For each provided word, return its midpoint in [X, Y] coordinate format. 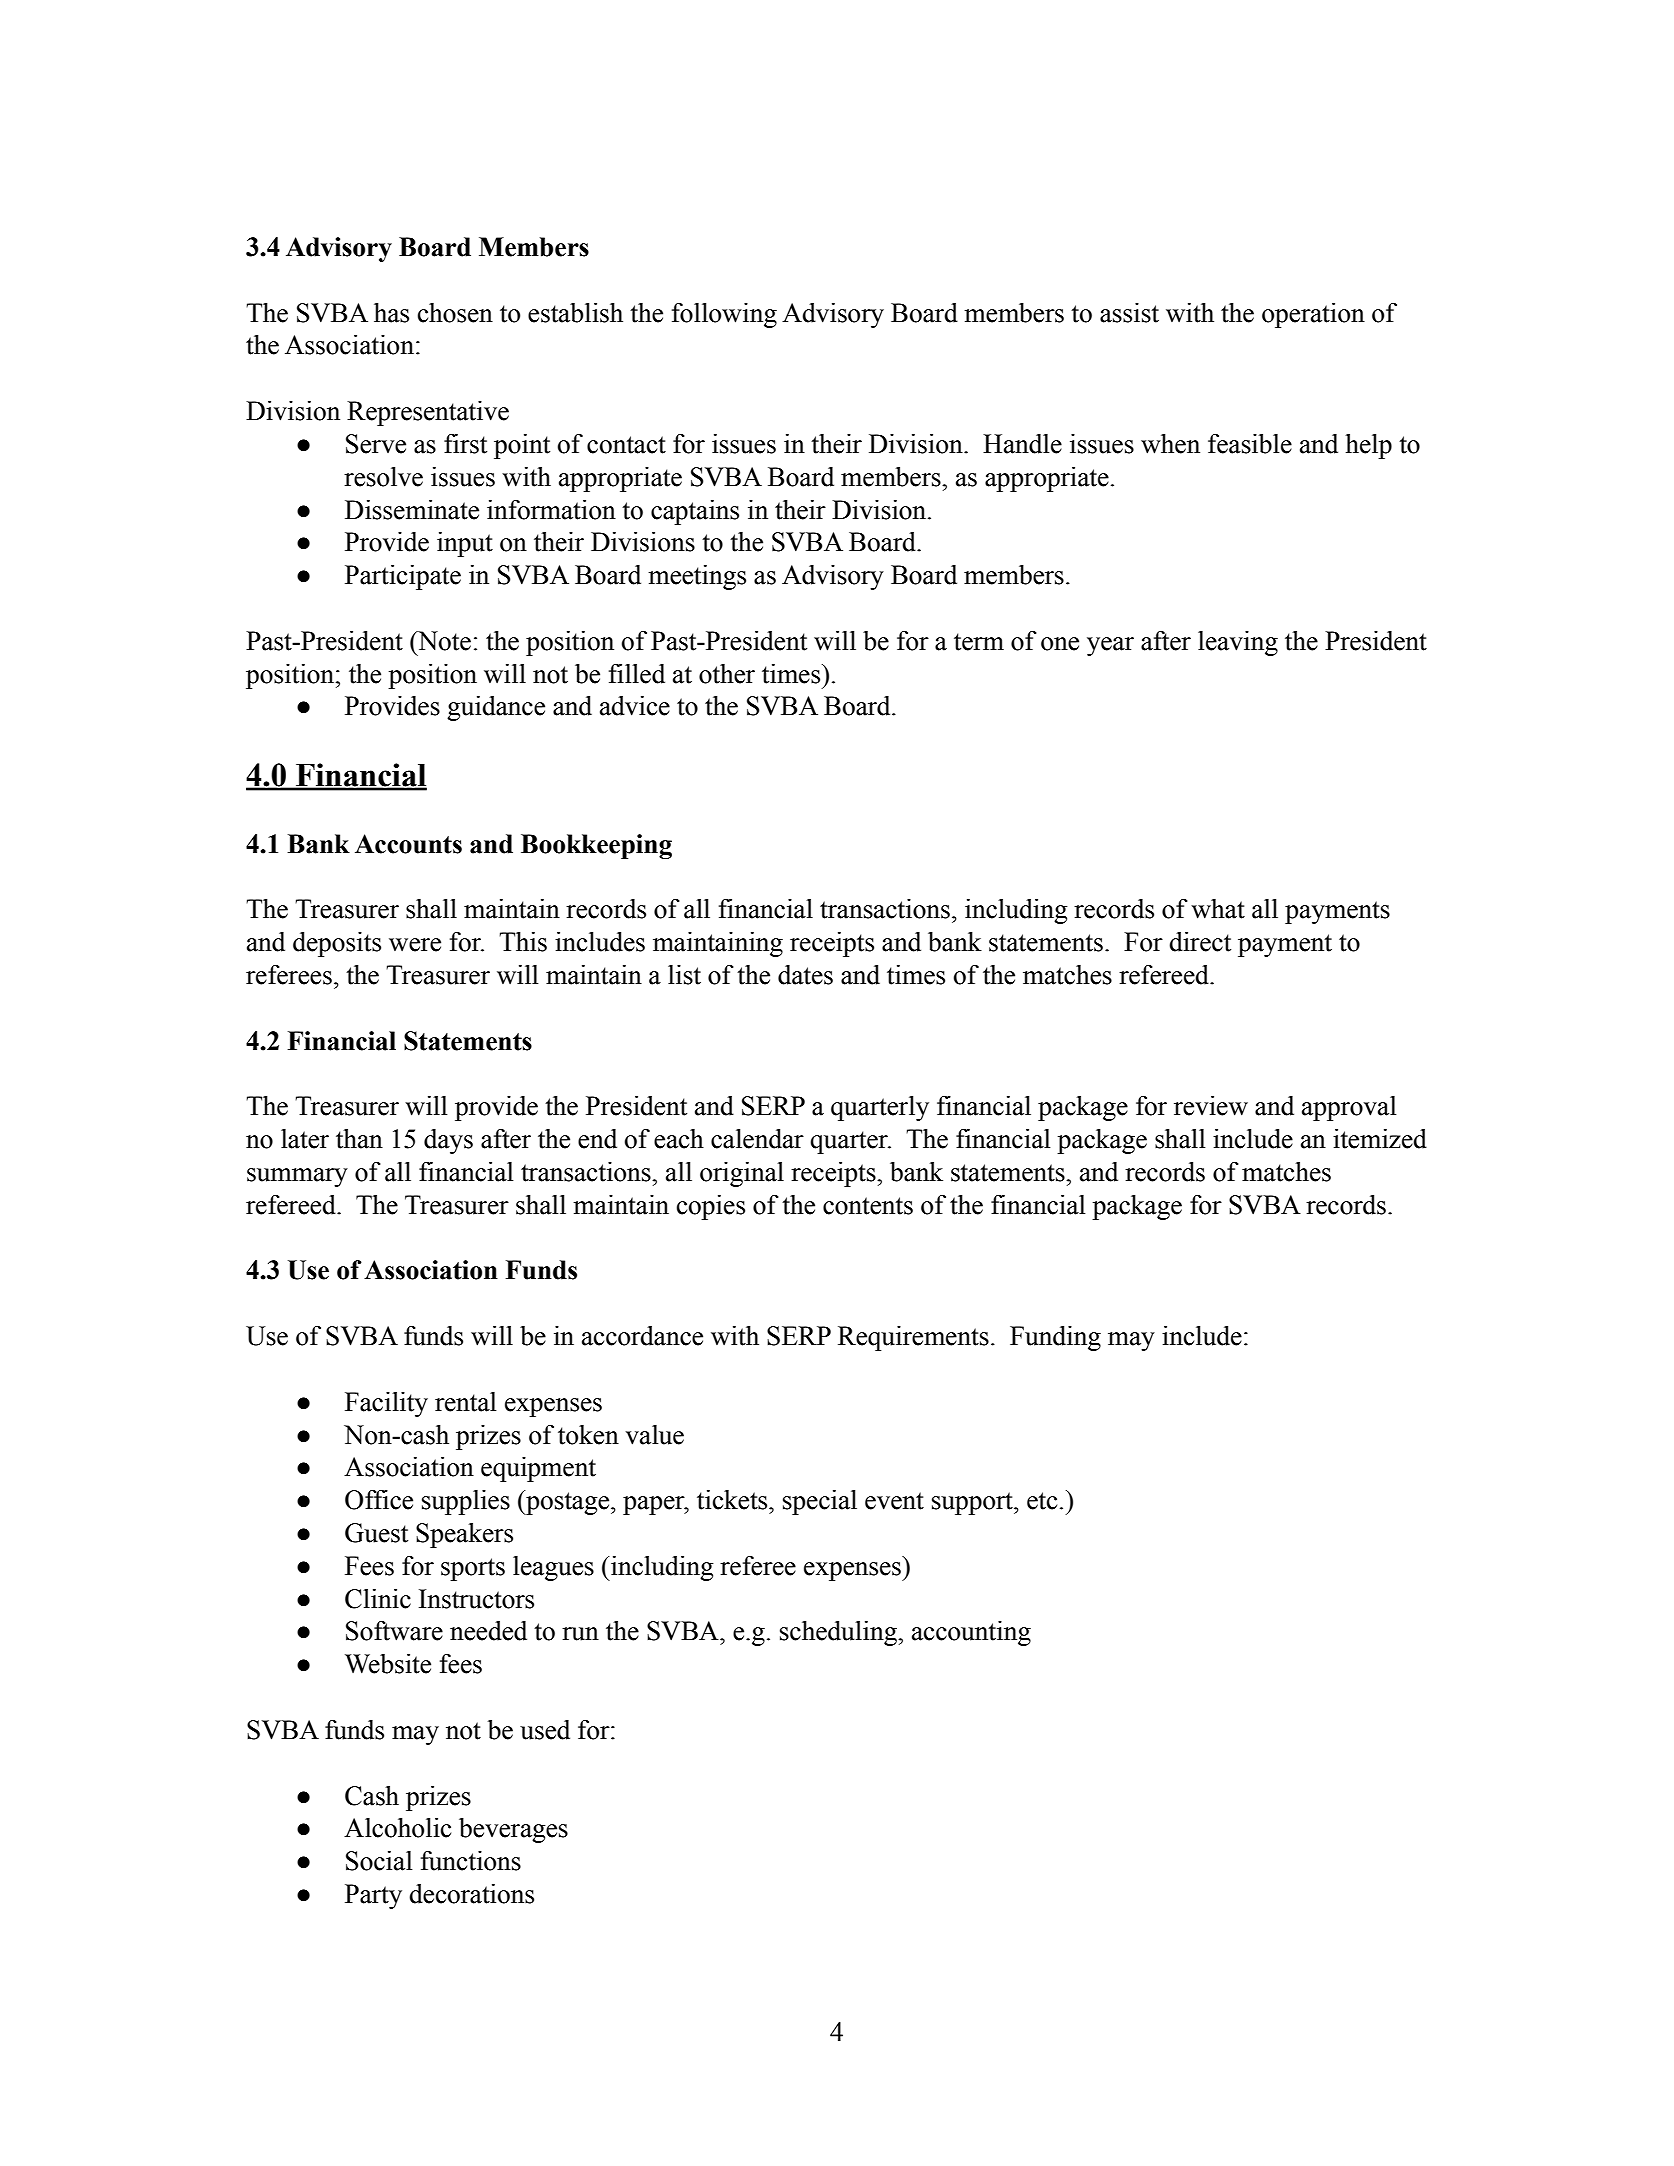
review [1211, 1106]
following [724, 315]
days [448, 1141]
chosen [455, 313]
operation [1313, 315]
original [742, 1174]
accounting [971, 1633]
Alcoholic [397, 1828]
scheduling [839, 1633]
